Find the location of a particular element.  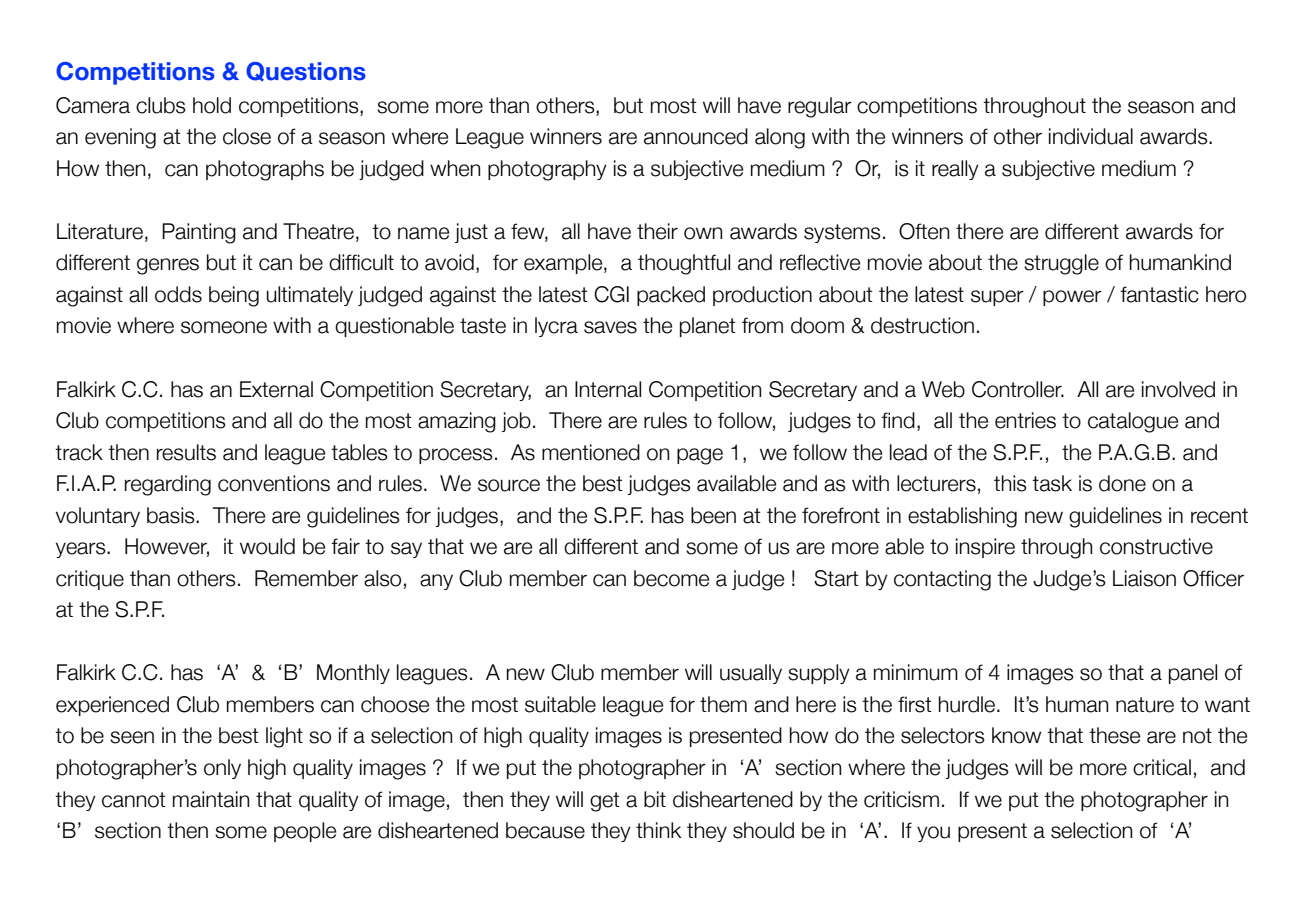

hold is located at coordinates (212, 105).
